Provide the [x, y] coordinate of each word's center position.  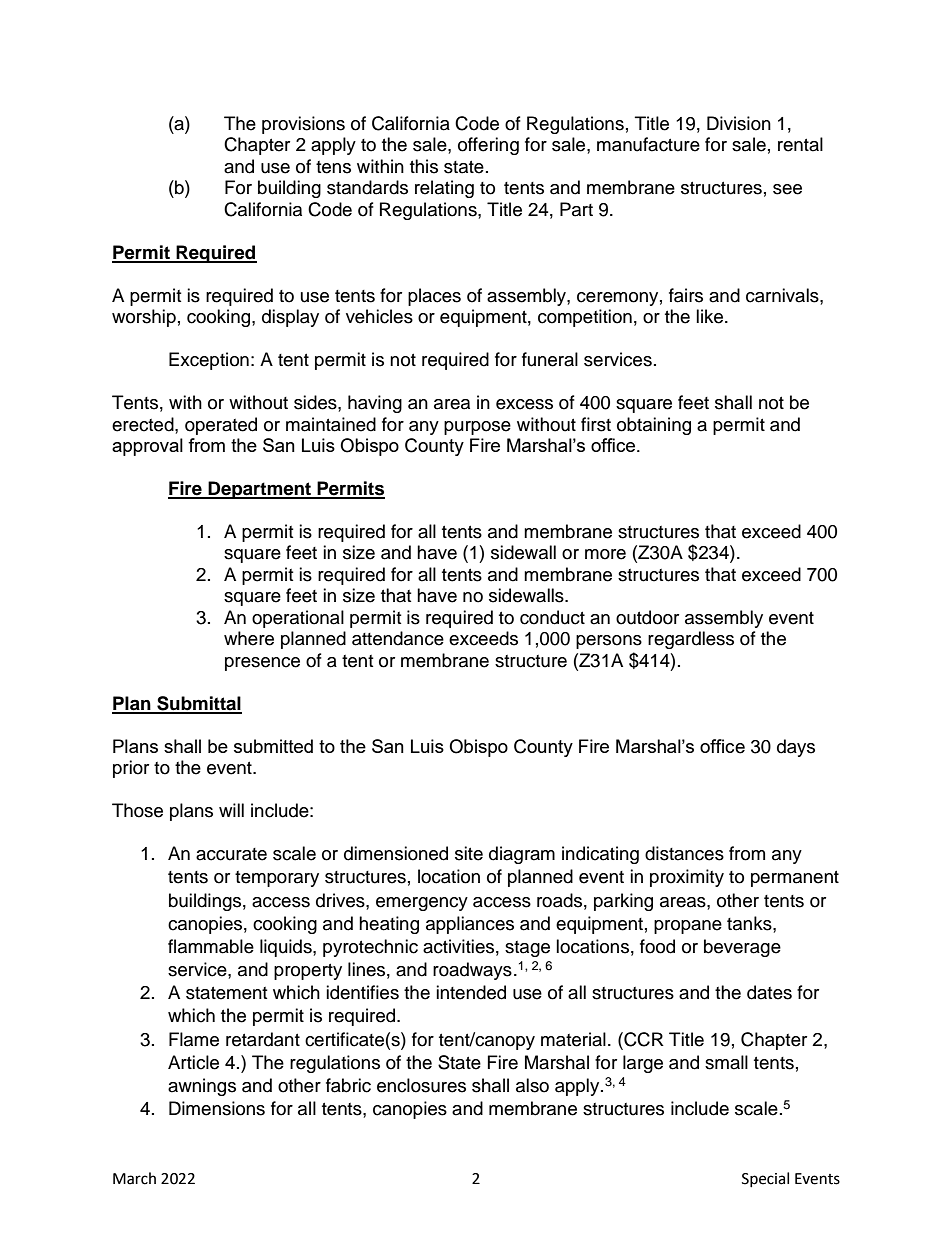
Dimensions [217, 1108]
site [469, 853]
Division [739, 123]
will [231, 810]
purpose [477, 428]
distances [684, 853]
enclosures [421, 1085]
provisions [303, 125]
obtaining [654, 426]
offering [488, 146]
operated [221, 426]
